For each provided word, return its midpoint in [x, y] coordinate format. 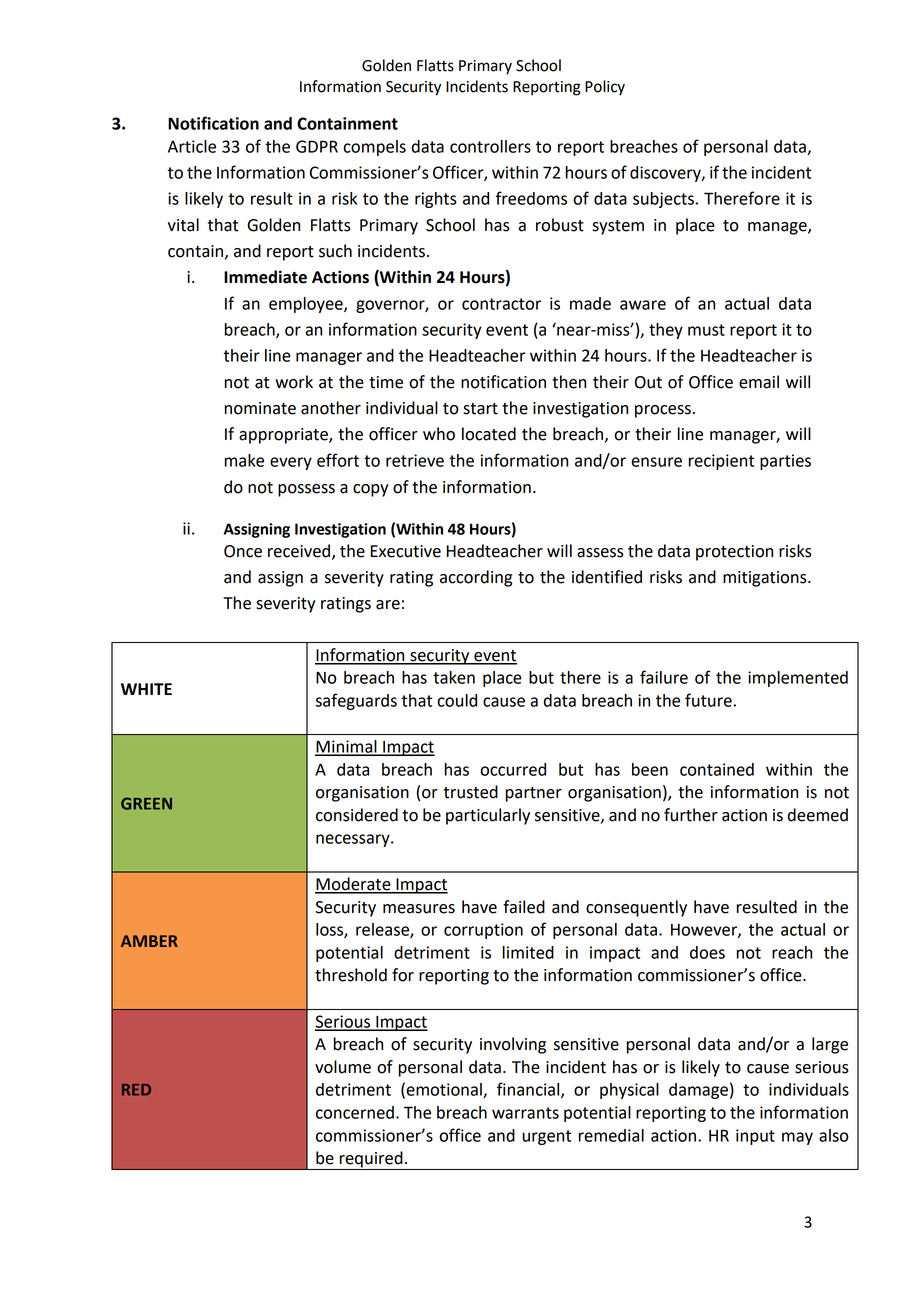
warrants [525, 1113]
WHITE [146, 689]
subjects [663, 200]
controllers [490, 146]
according [476, 578]
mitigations [766, 579]
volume [343, 1067]
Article [192, 146]
